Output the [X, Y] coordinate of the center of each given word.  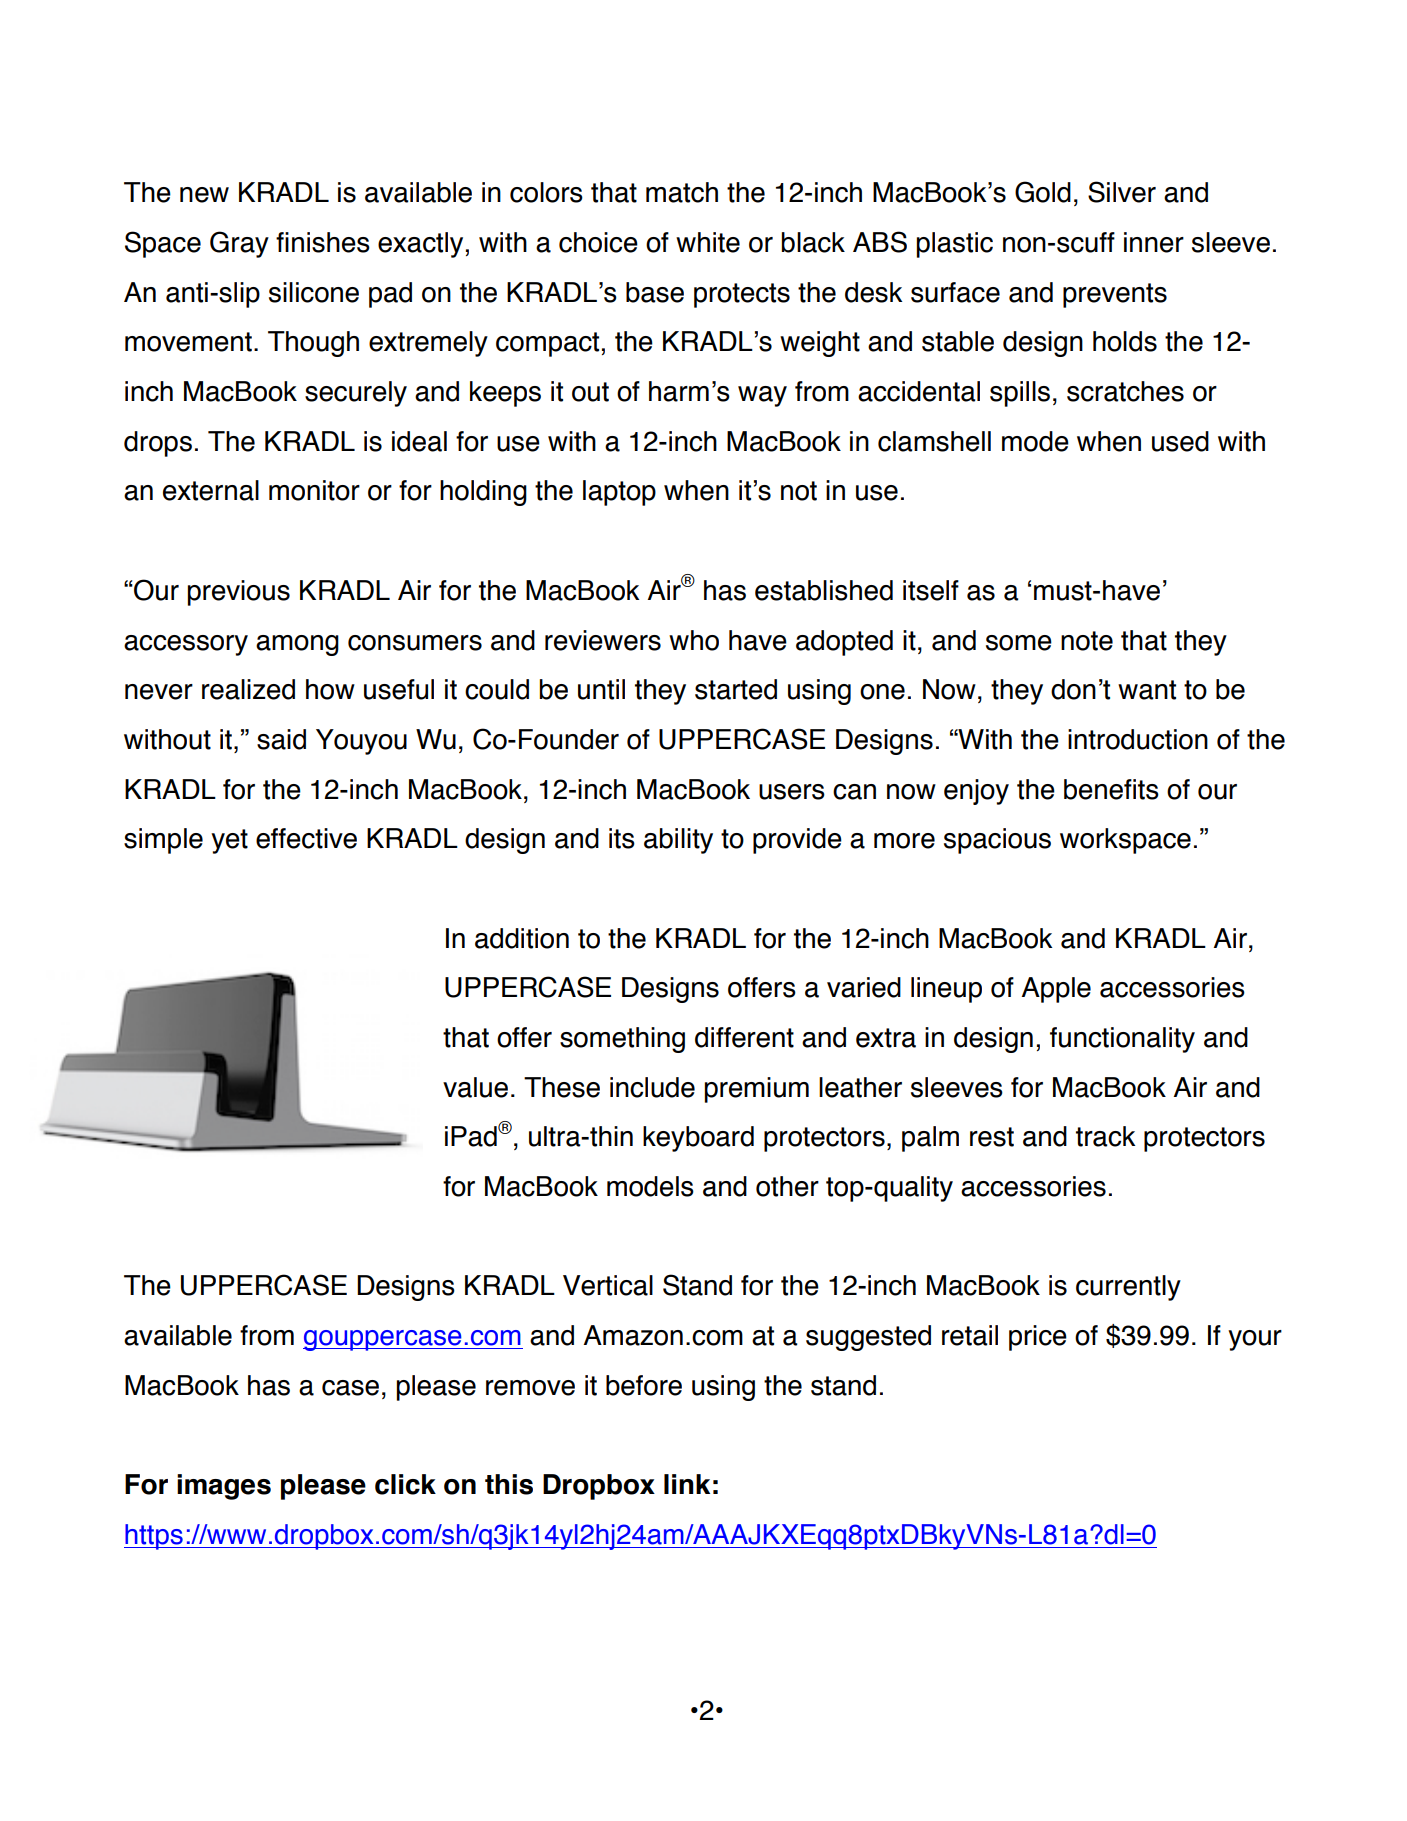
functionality [1122, 1040]
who [694, 640]
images [224, 1487]
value [475, 1087]
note [1087, 641]
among [297, 645]
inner [1154, 242]
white [708, 242]
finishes [323, 242]
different [744, 1037]
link [687, 1484]
